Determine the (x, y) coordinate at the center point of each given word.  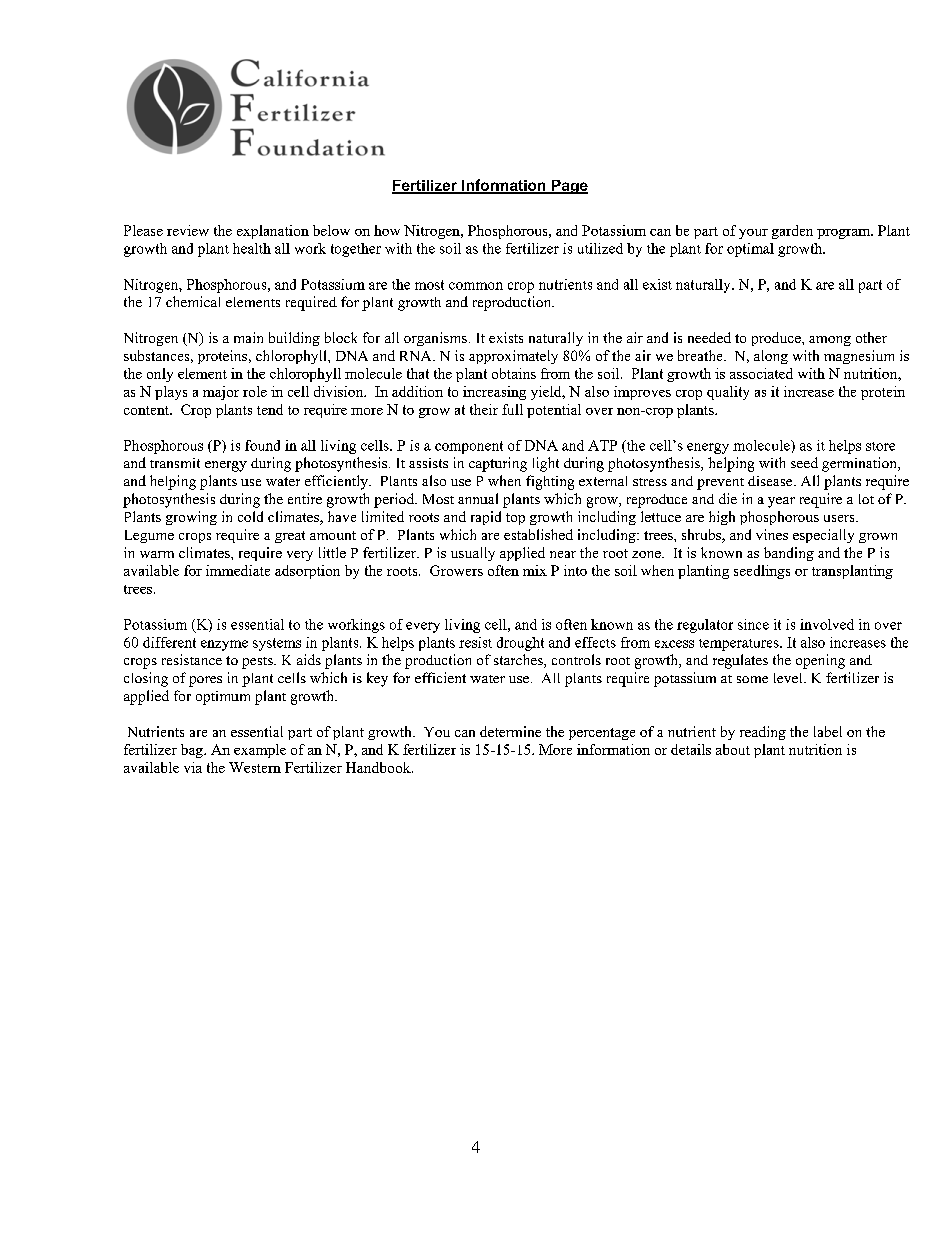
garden (792, 232)
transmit (175, 463)
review (188, 230)
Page (569, 187)
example (260, 751)
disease (771, 481)
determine (510, 731)
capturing (498, 464)
